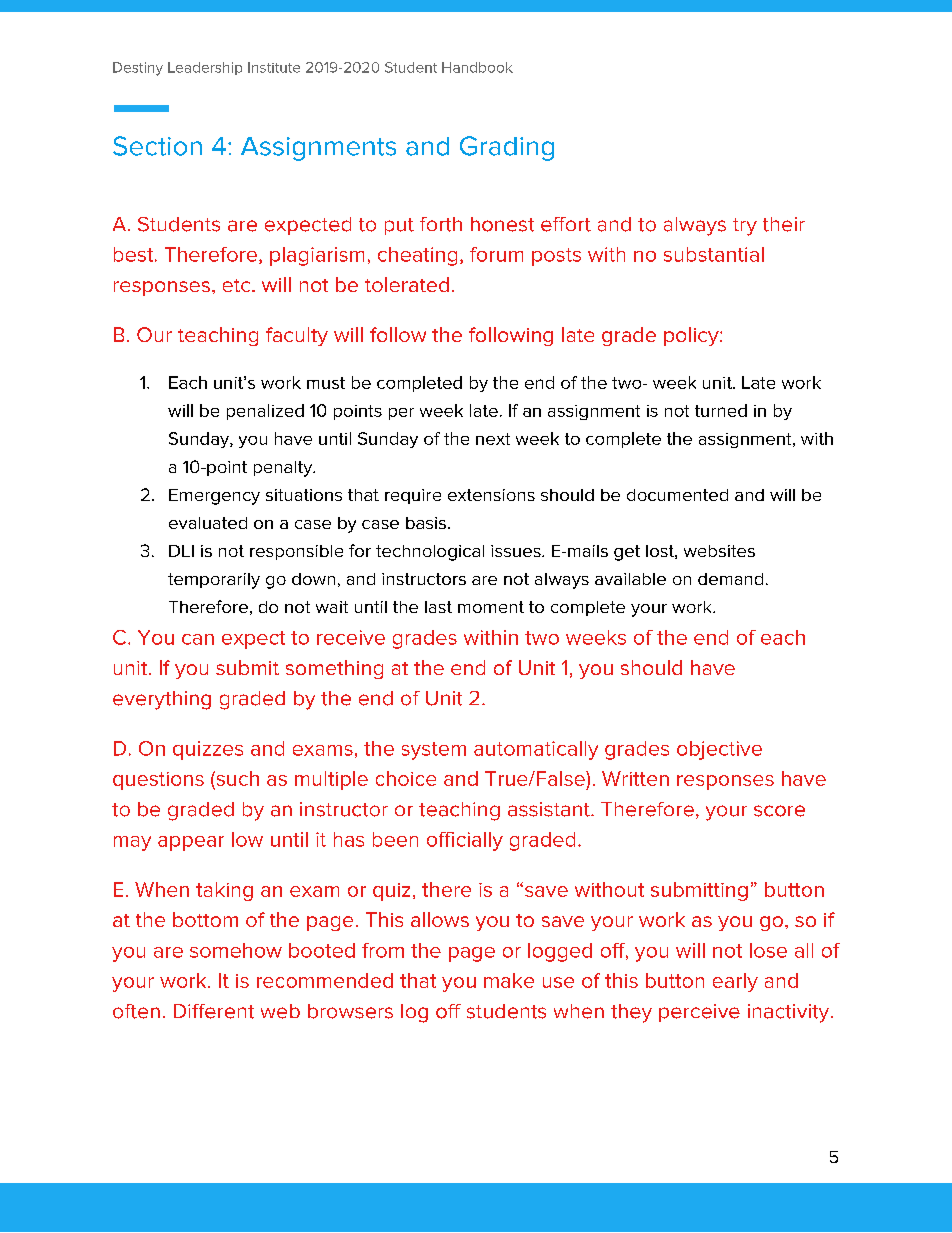 Image resolution: width=952 pixels, height=1233 pixels. I want to click on make, so click(509, 980).
